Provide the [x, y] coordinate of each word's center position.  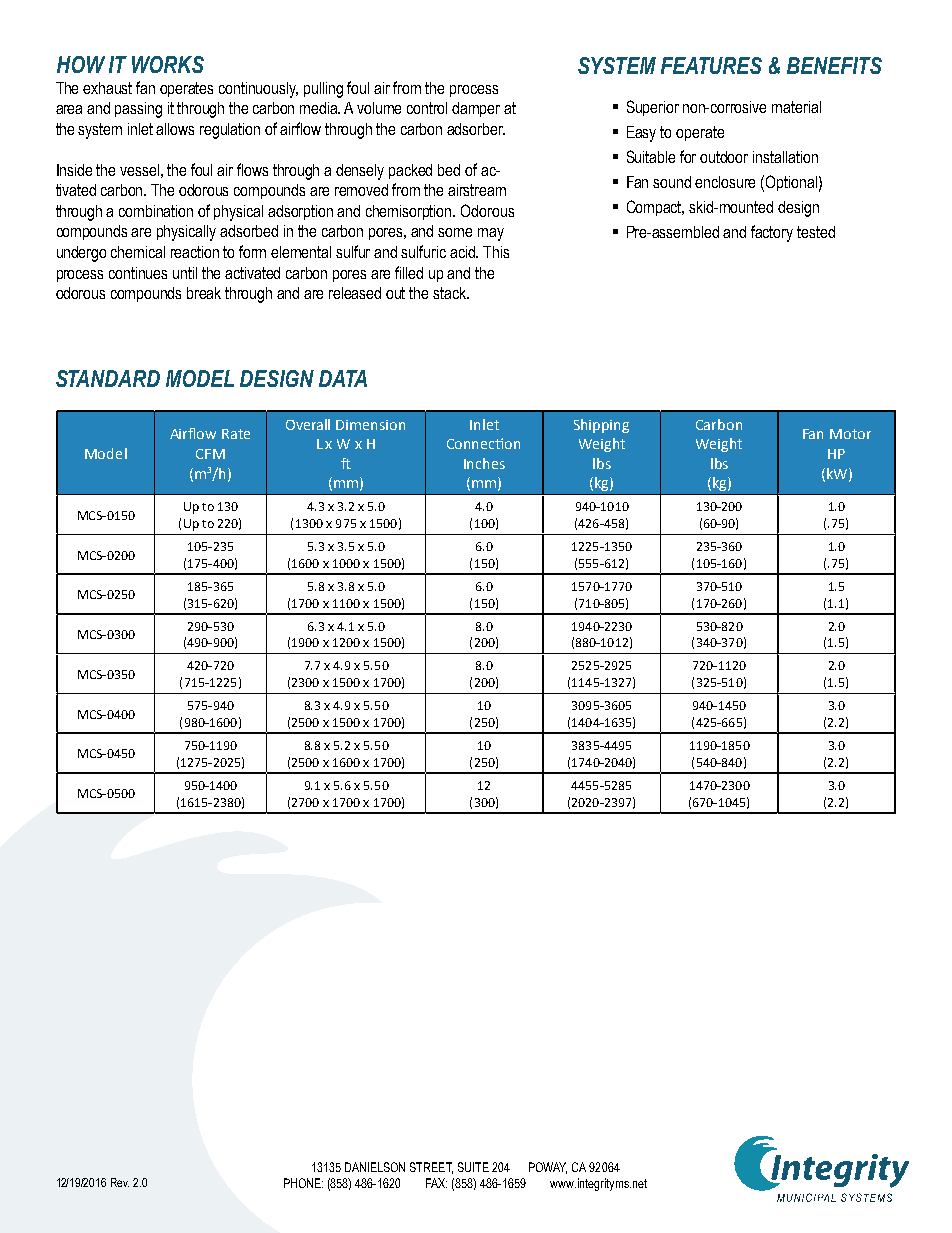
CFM [210, 454]
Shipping [601, 426]
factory [772, 233]
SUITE [473, 1167]
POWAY [548, 1168]
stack [451, 293]
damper [476, 109]
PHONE [303, 1183]
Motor [850, 434]
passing [138, 110]
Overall [308, 424]
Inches [484, 463]
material [796, 107]
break [204, 293]
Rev [120, 1182]
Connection [483, 443]
